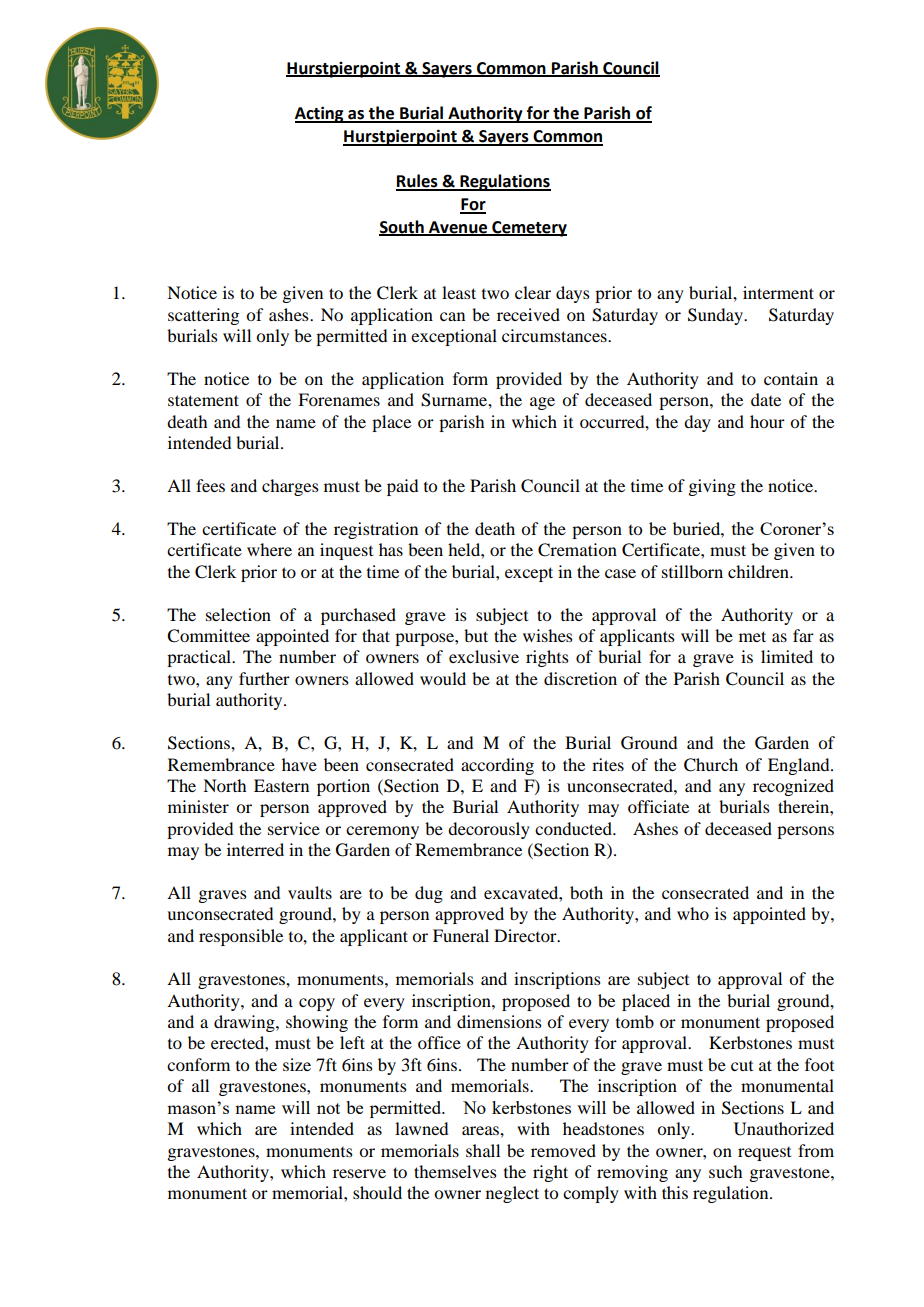 Image resolution: width=924 pixels, height=1307 pixels. What do you see at coordinates (359, 1173) in the document?
I see `reserve` at bounding box center [359, 1173].
